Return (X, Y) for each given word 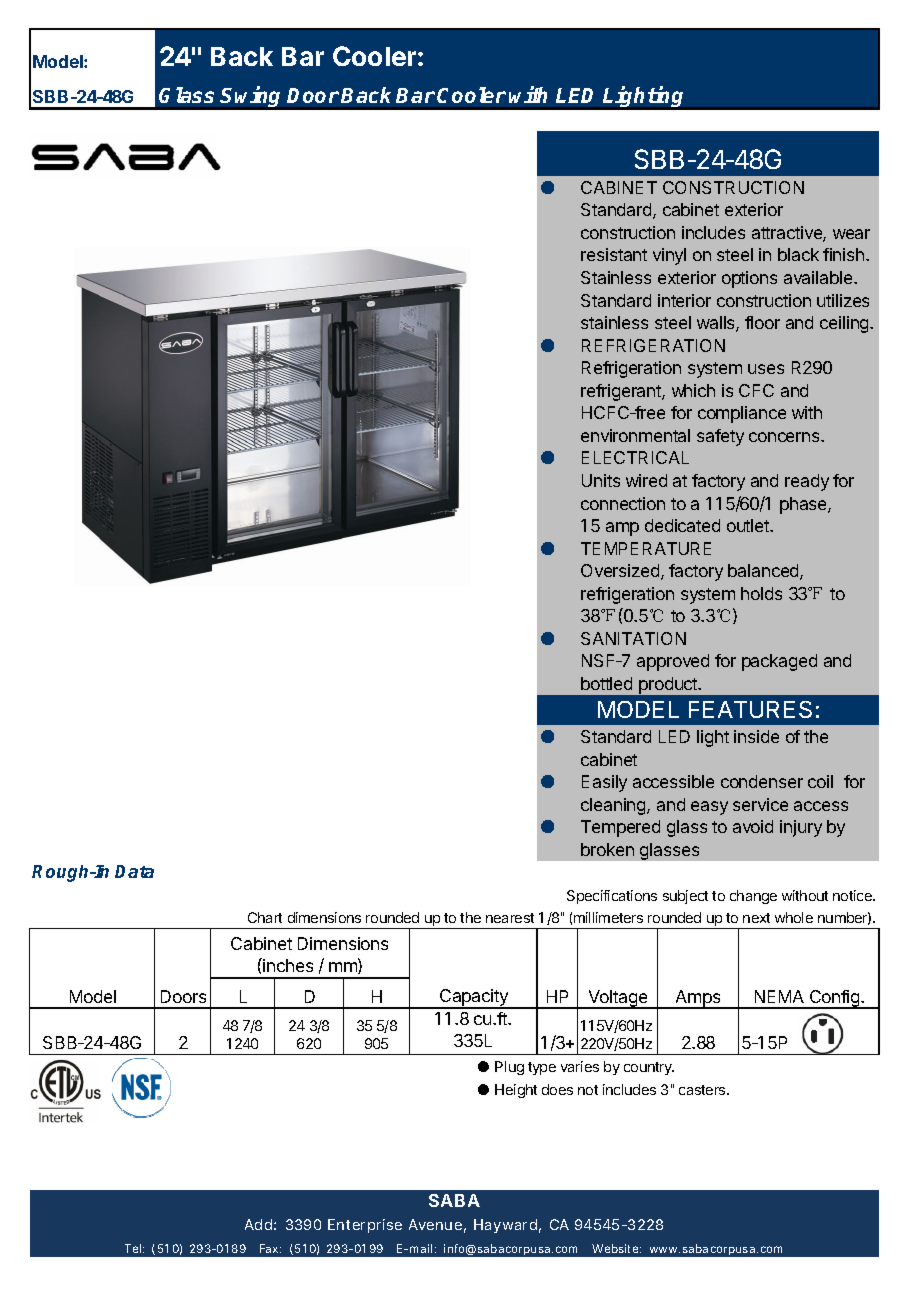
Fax (270, 1248)
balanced (764, 572)
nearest (510, 918)
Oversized (621, 572)
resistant (614, 254)
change (753, 897)
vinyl (669, 256)
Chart (265, 917)
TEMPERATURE (646, 548)
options (749, 279)
